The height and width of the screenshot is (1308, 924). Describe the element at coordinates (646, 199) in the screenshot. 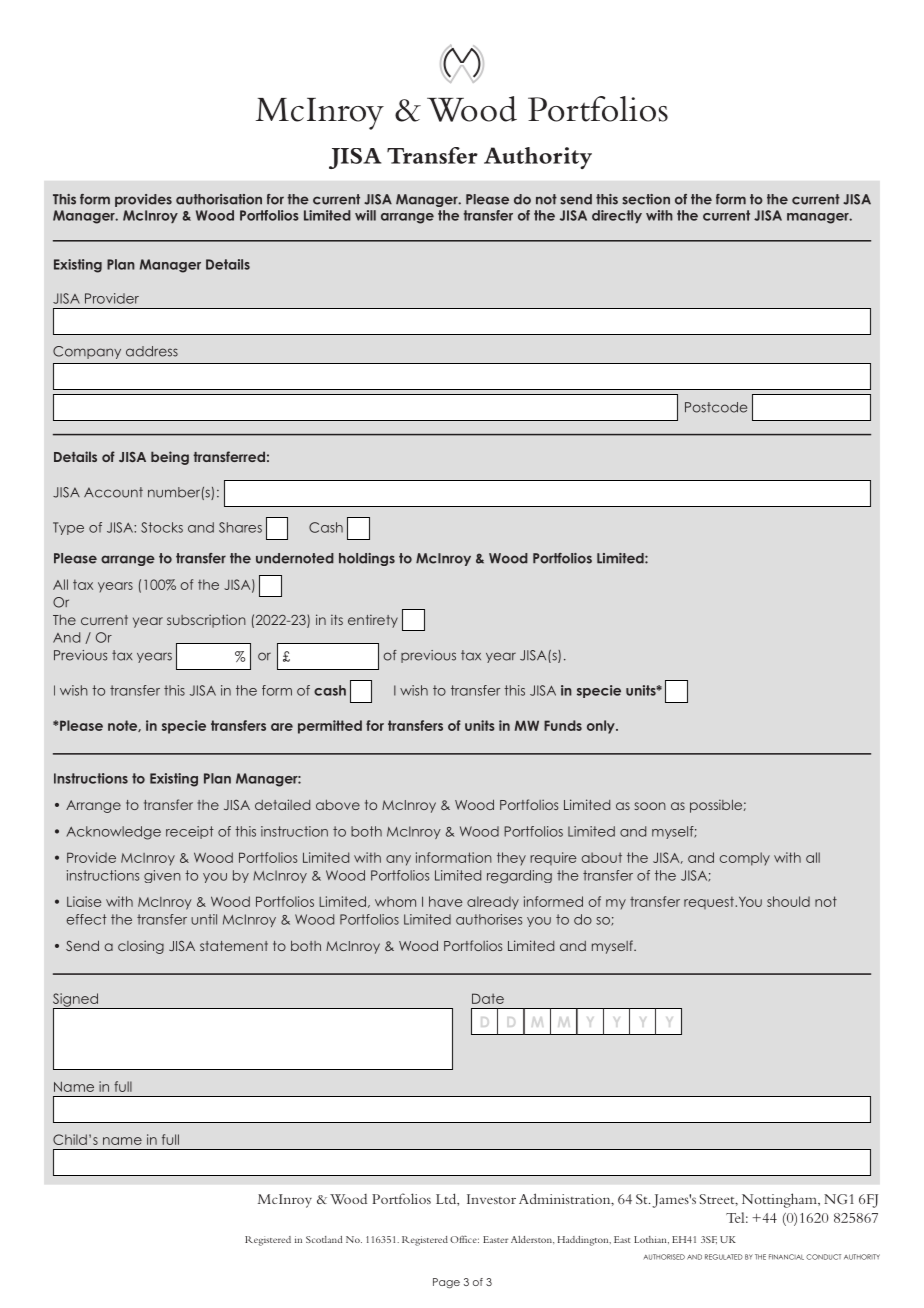

I see `section` at that location.
